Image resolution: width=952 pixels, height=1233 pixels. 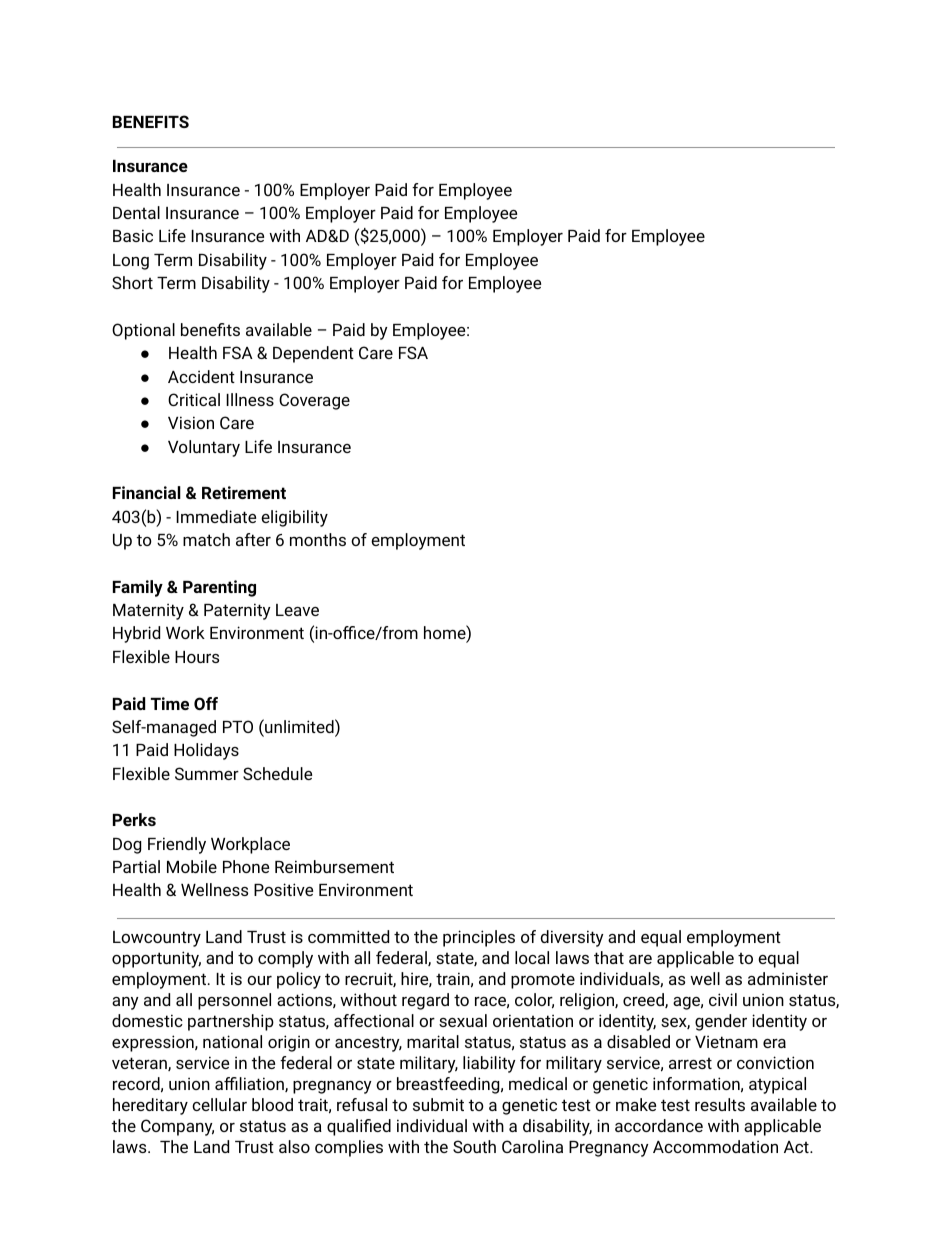 What do you see at coordinates (297, 610) in the document?
I see `Leave` at bounding box center [297, 610].
